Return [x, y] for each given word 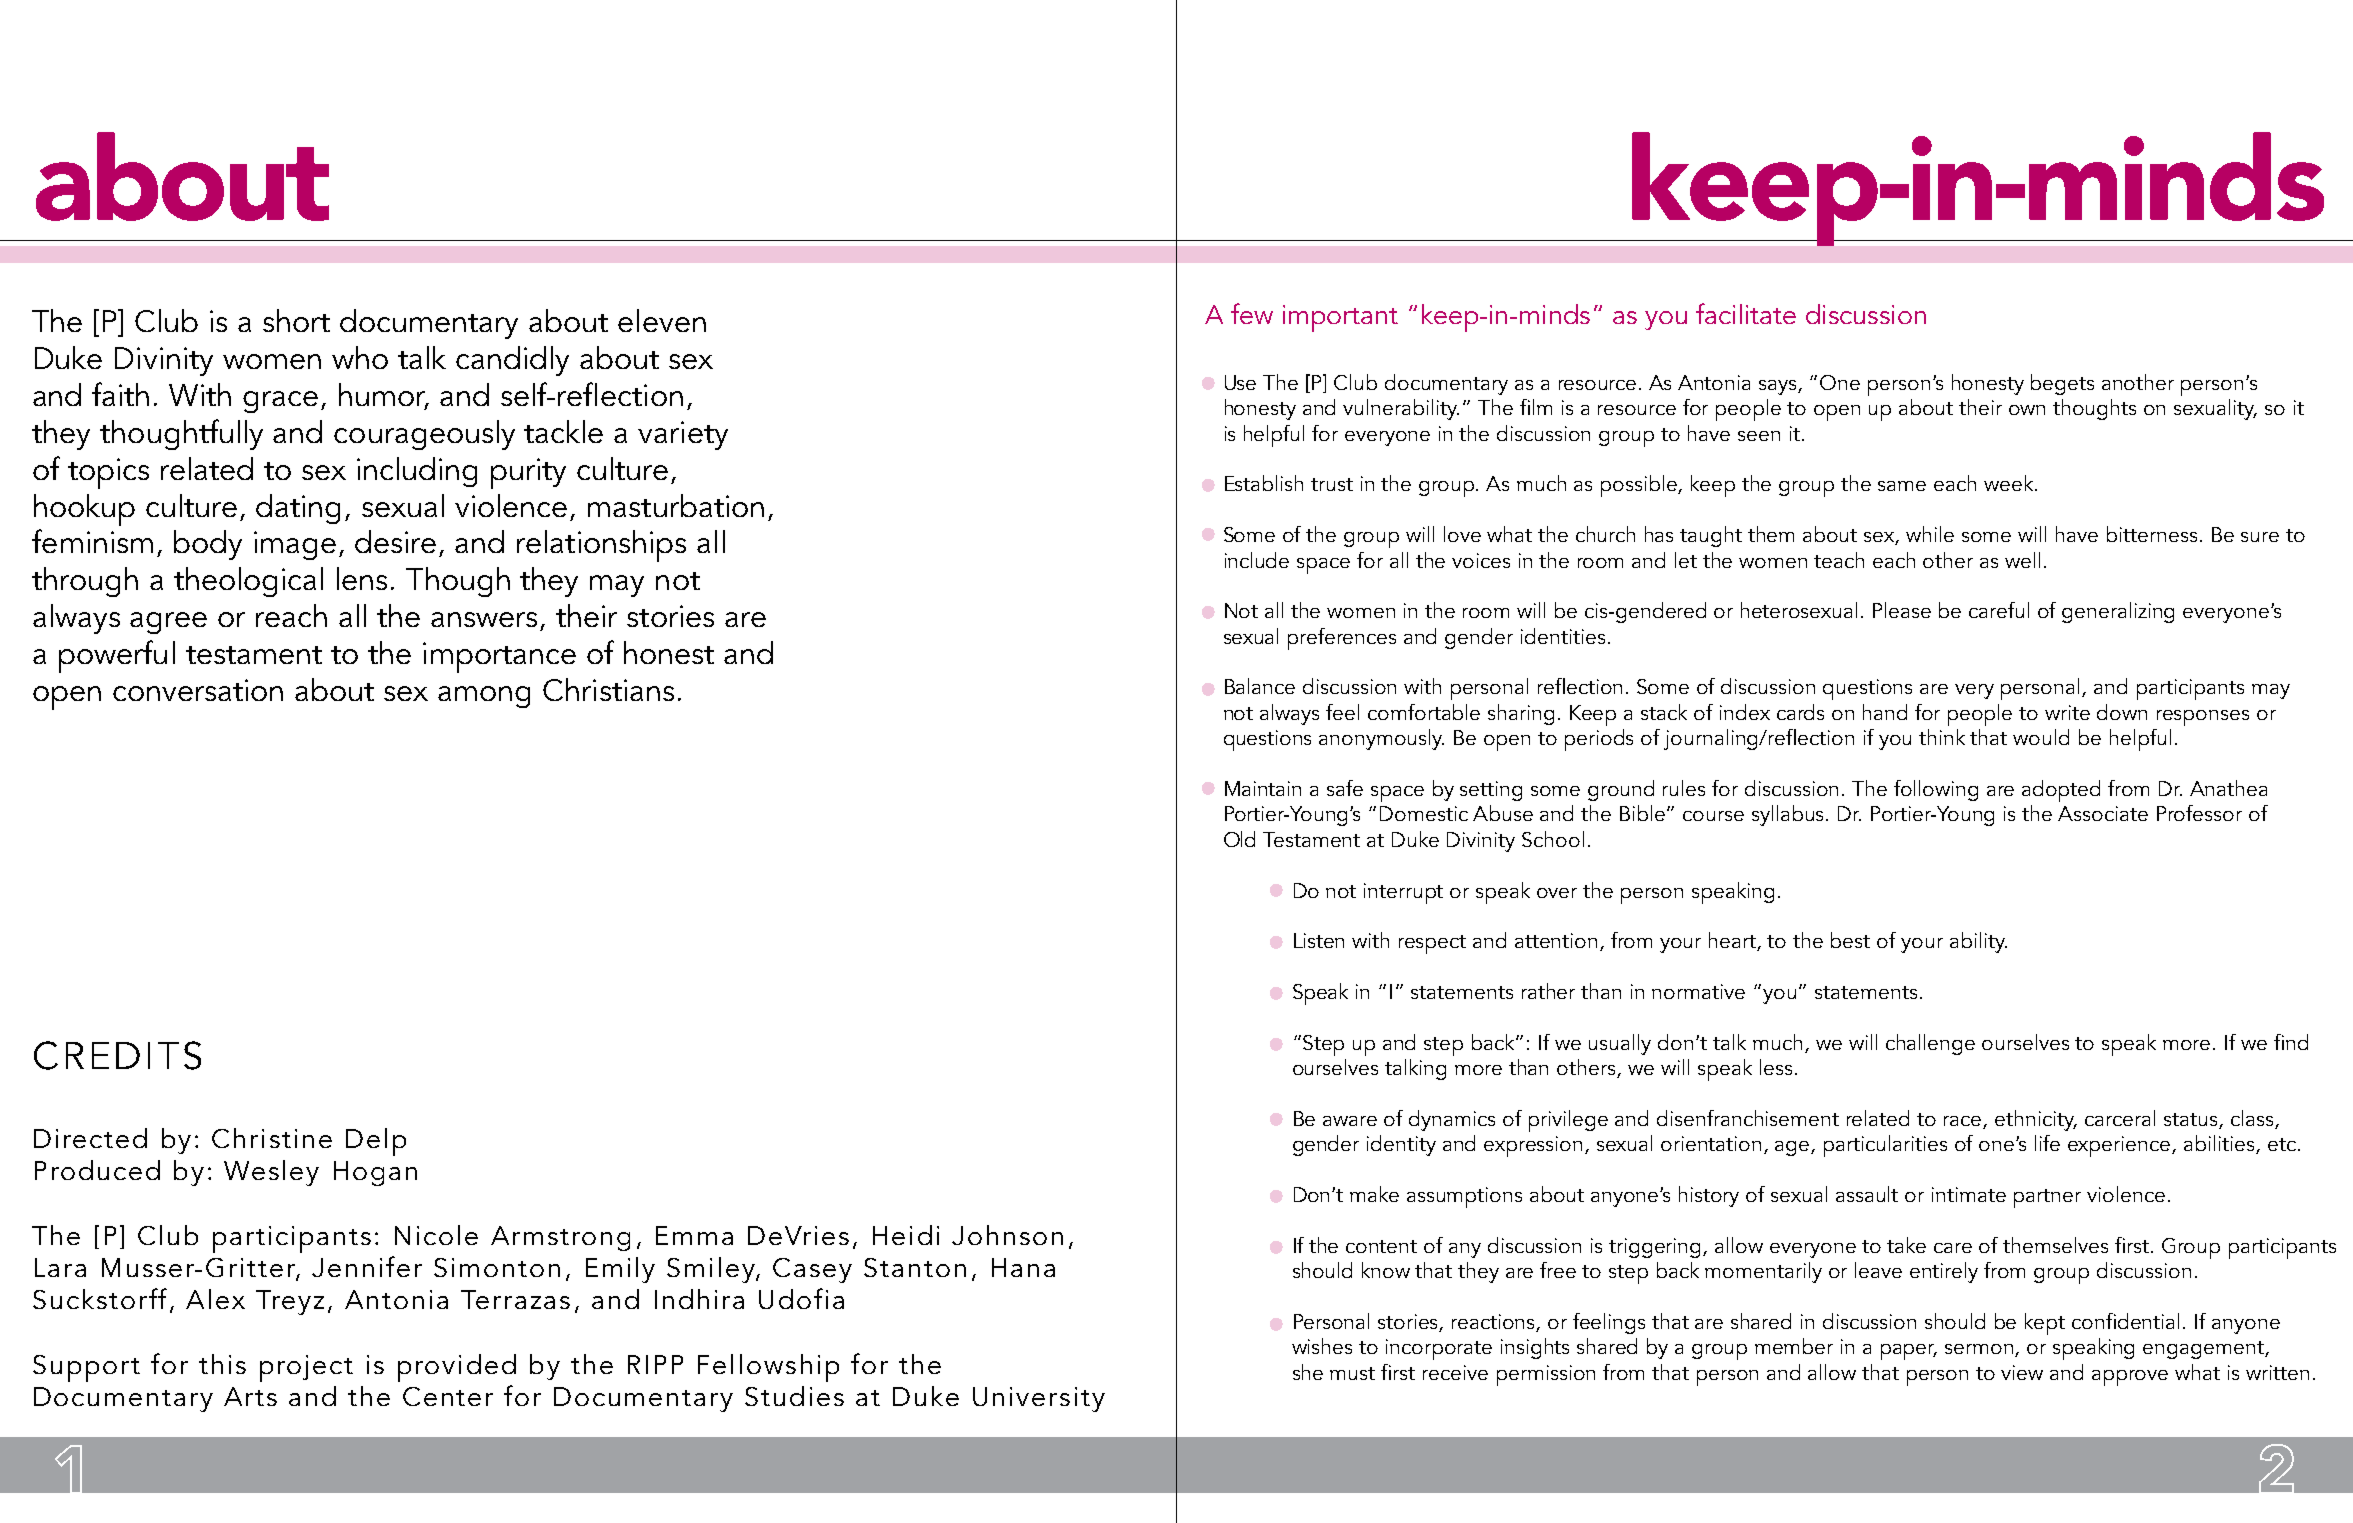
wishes [1322, 1346]
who [360, 357]
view [2022, 1372]
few [1252, 313]
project [306, 1368]
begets [2062, 384]
